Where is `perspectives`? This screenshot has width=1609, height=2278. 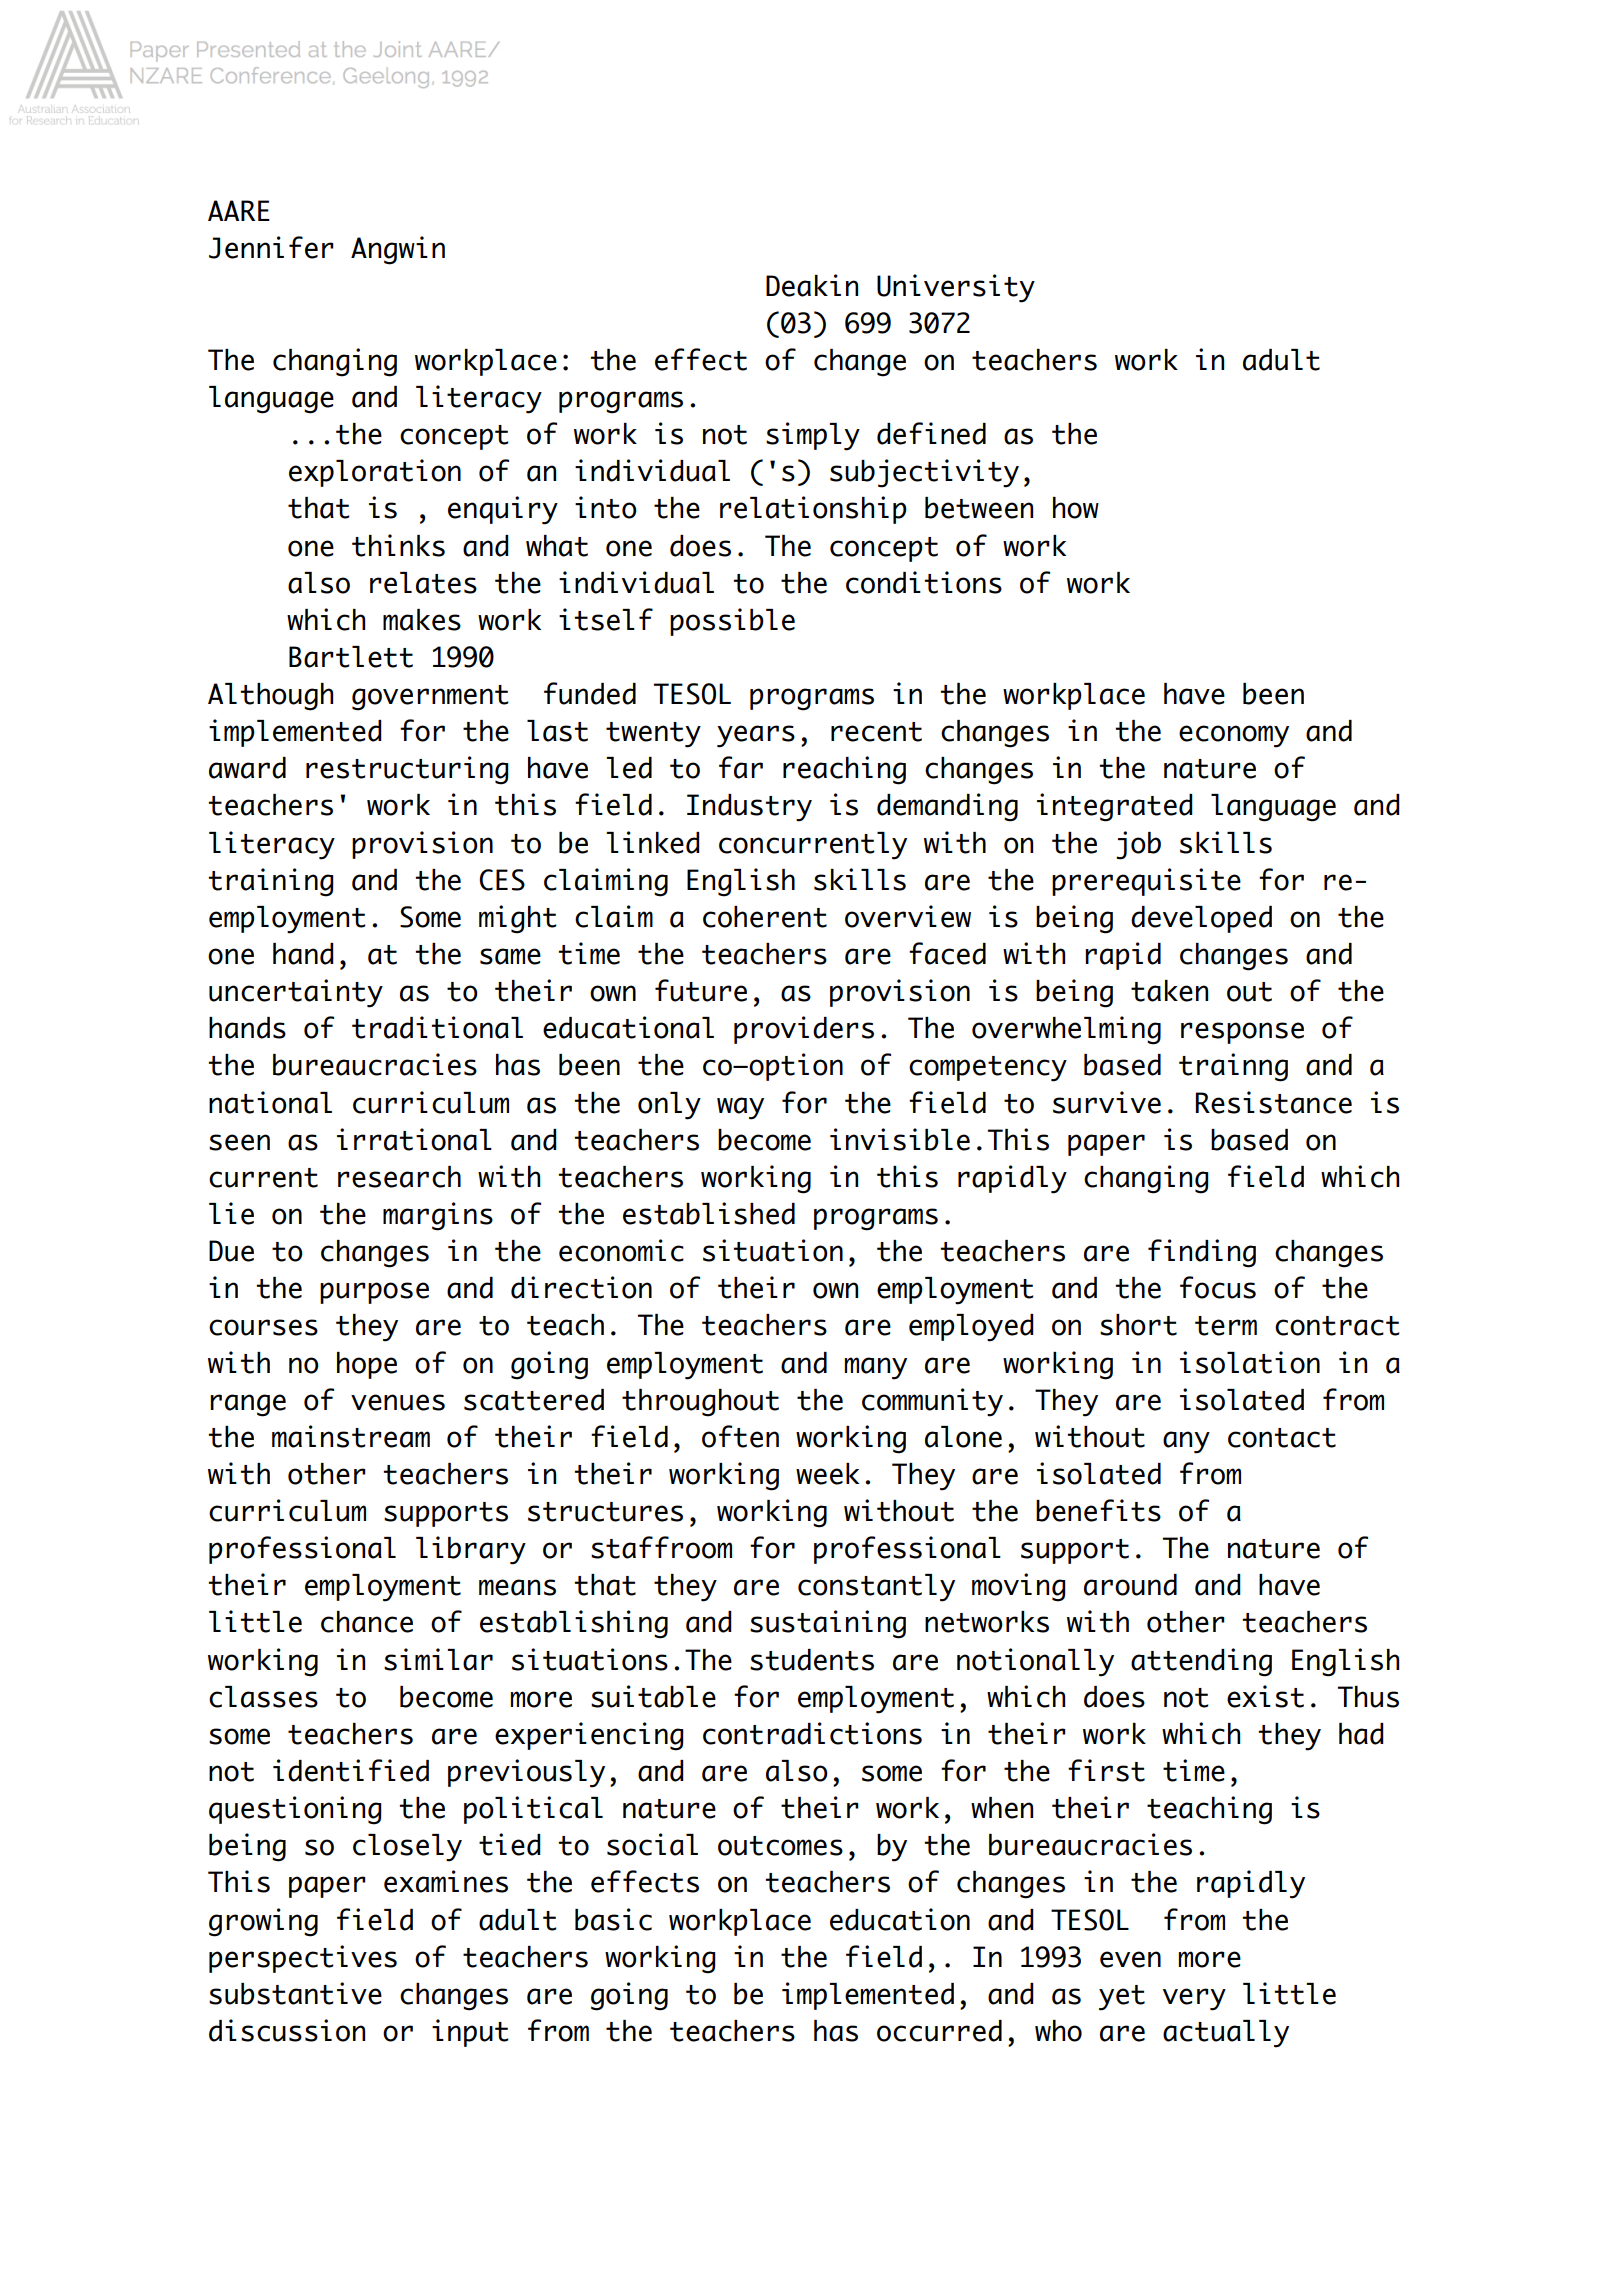
perspectives is located at coordinates (303, 1959).
